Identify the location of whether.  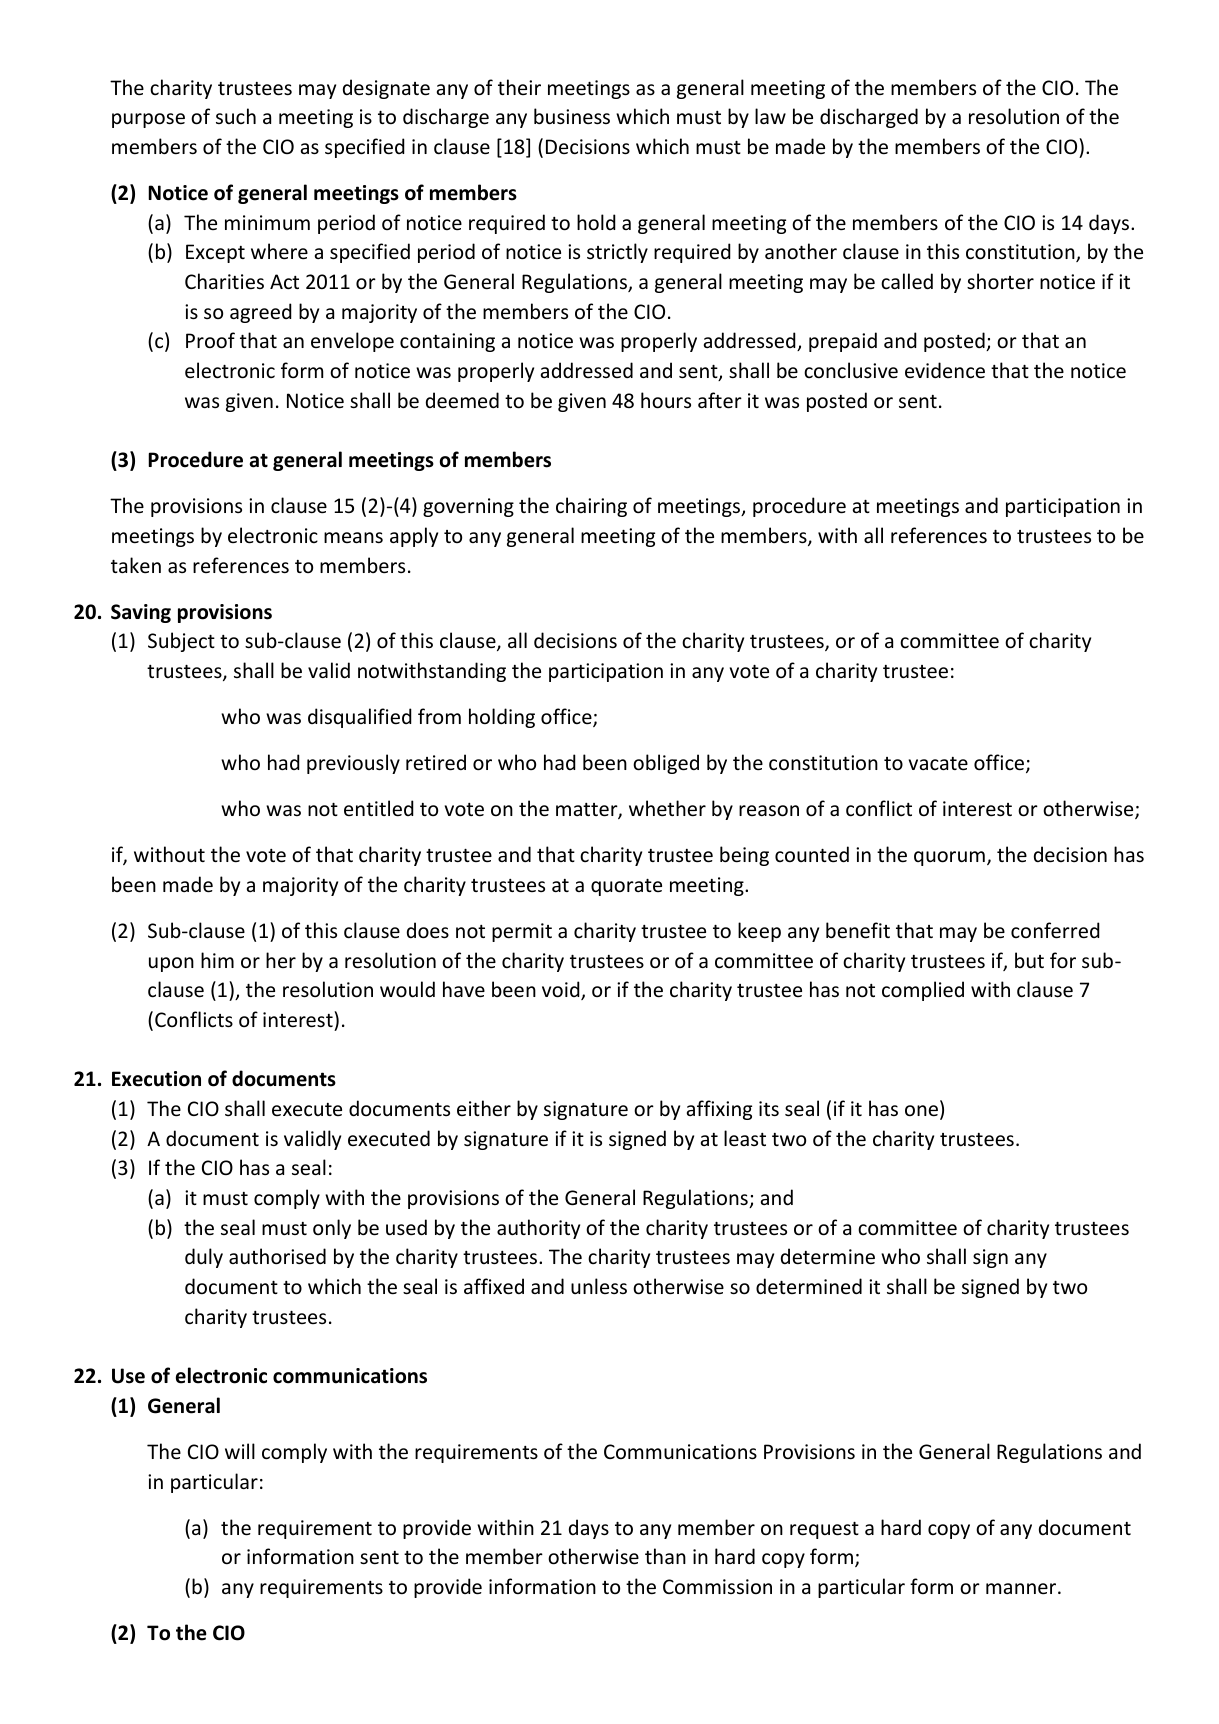
(667, 808).
